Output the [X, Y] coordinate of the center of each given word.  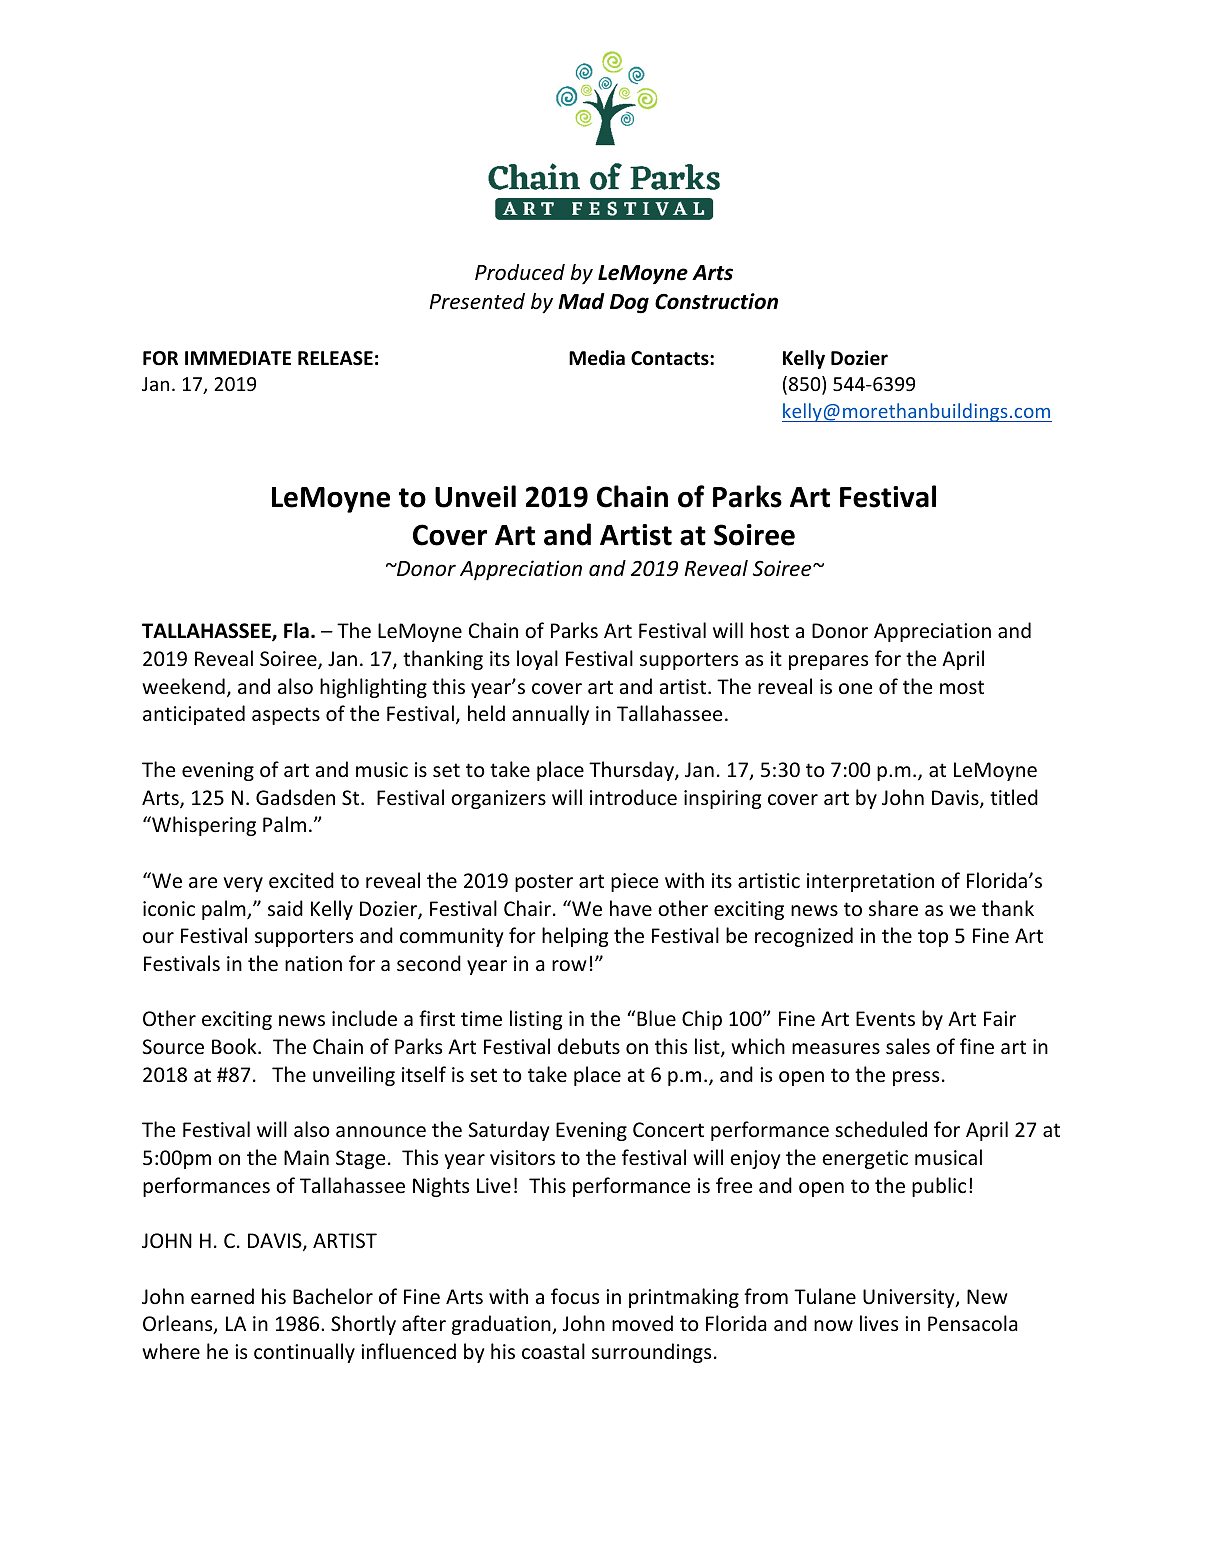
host [770, 630]
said [285, 908]
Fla [296, 630]
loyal [537, 660]
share [893, 908]
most [962, 687]
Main [306, 1157]
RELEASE [335, 358]
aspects [286, 716]
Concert [668, 1130]
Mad [581, 301]
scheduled [881, 1129]
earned [222, 1296]
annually [550, 715]
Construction [716, 301]
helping [575, 937]
